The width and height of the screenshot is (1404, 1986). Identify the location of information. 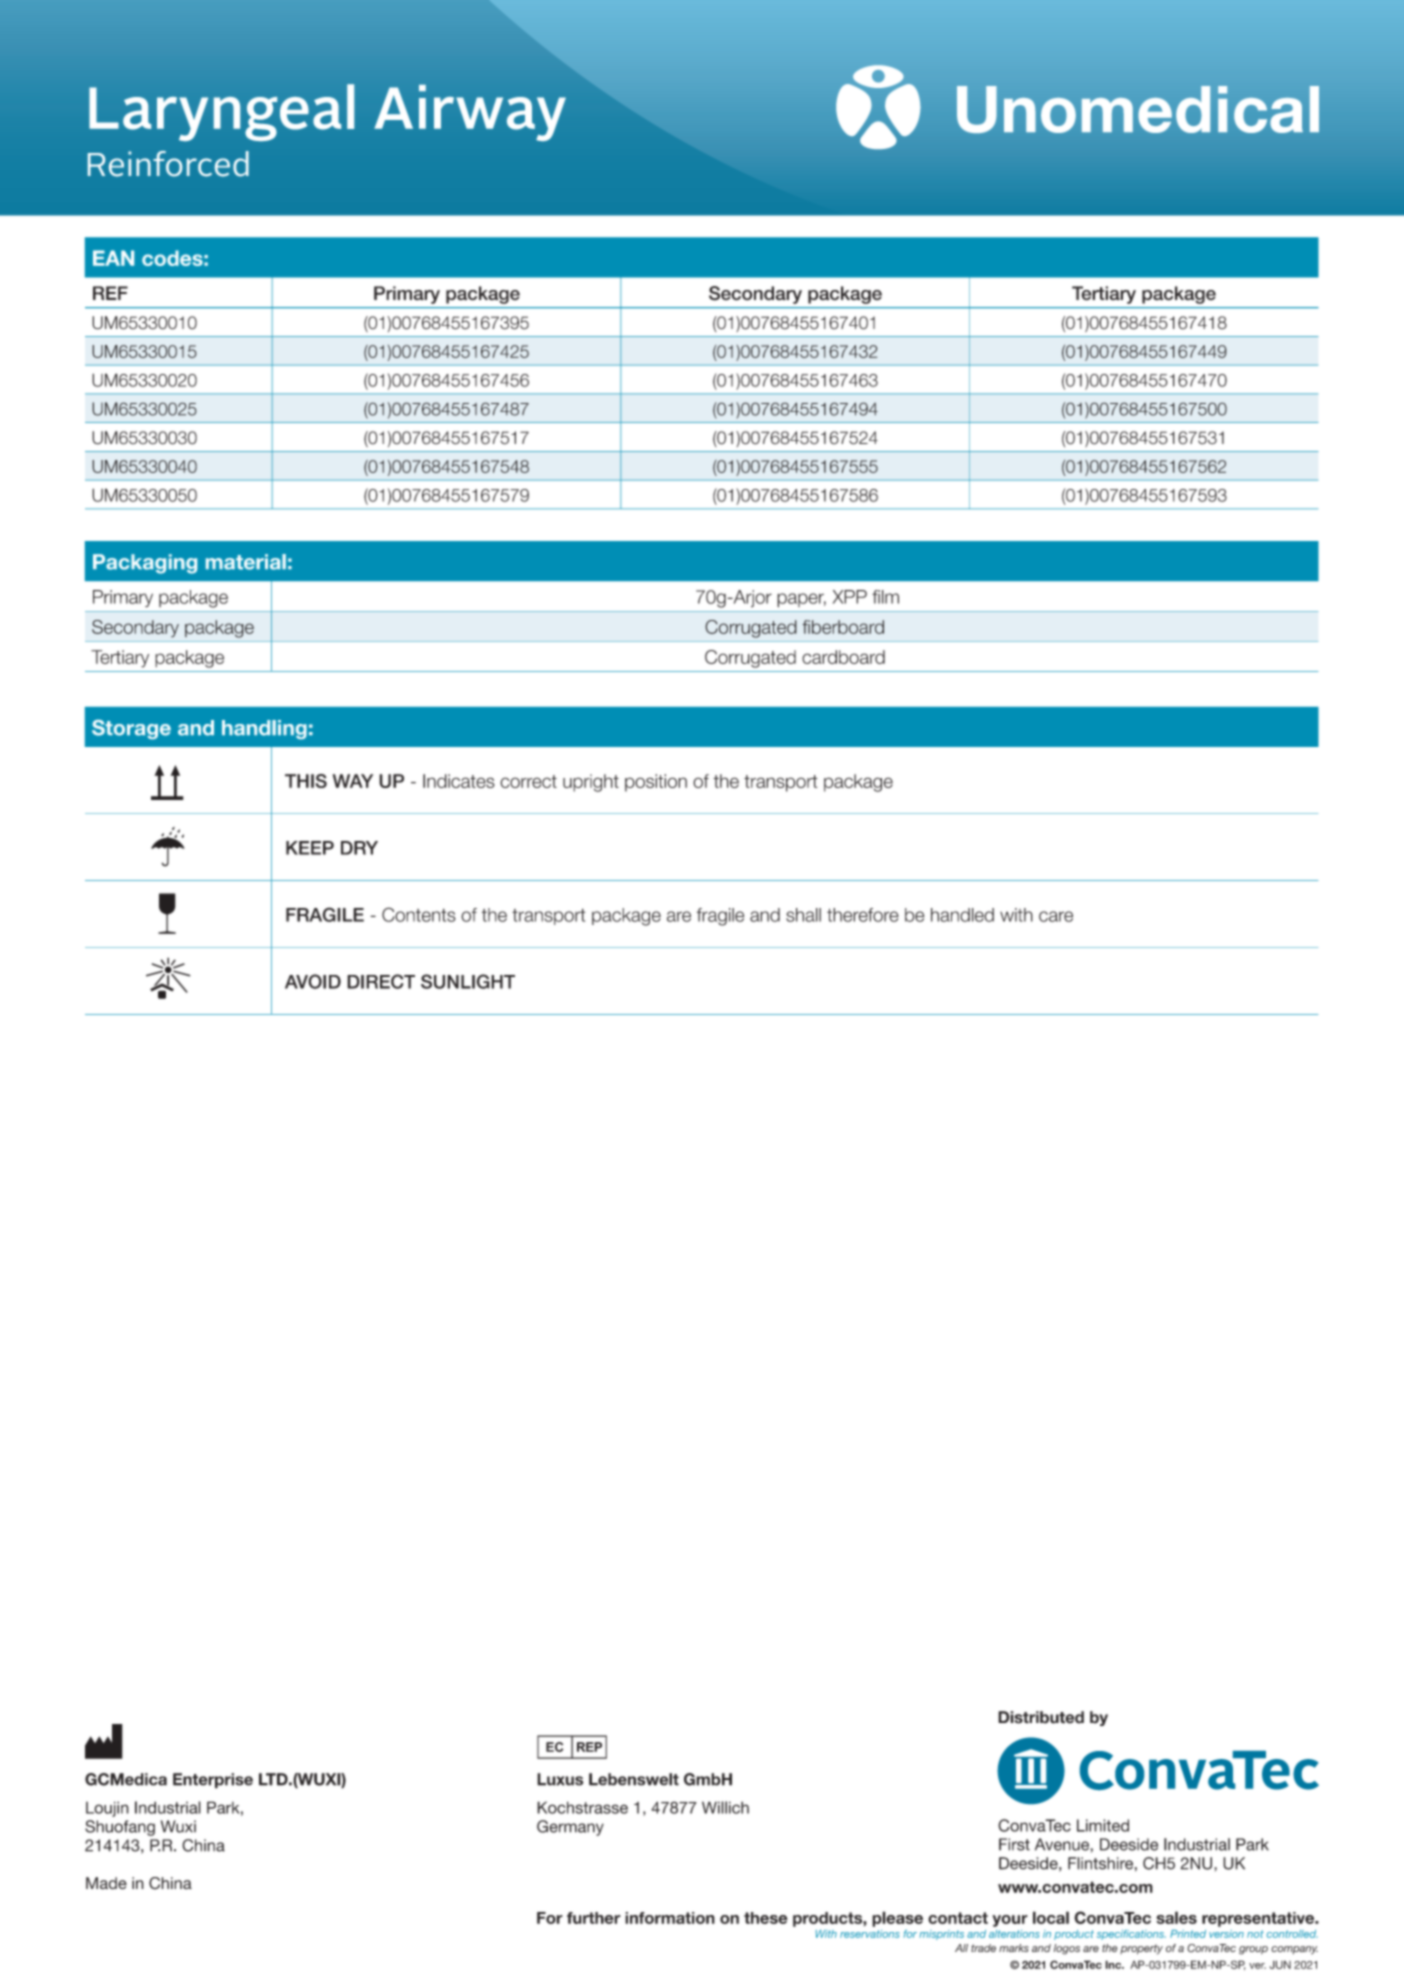
(670, 1918).
